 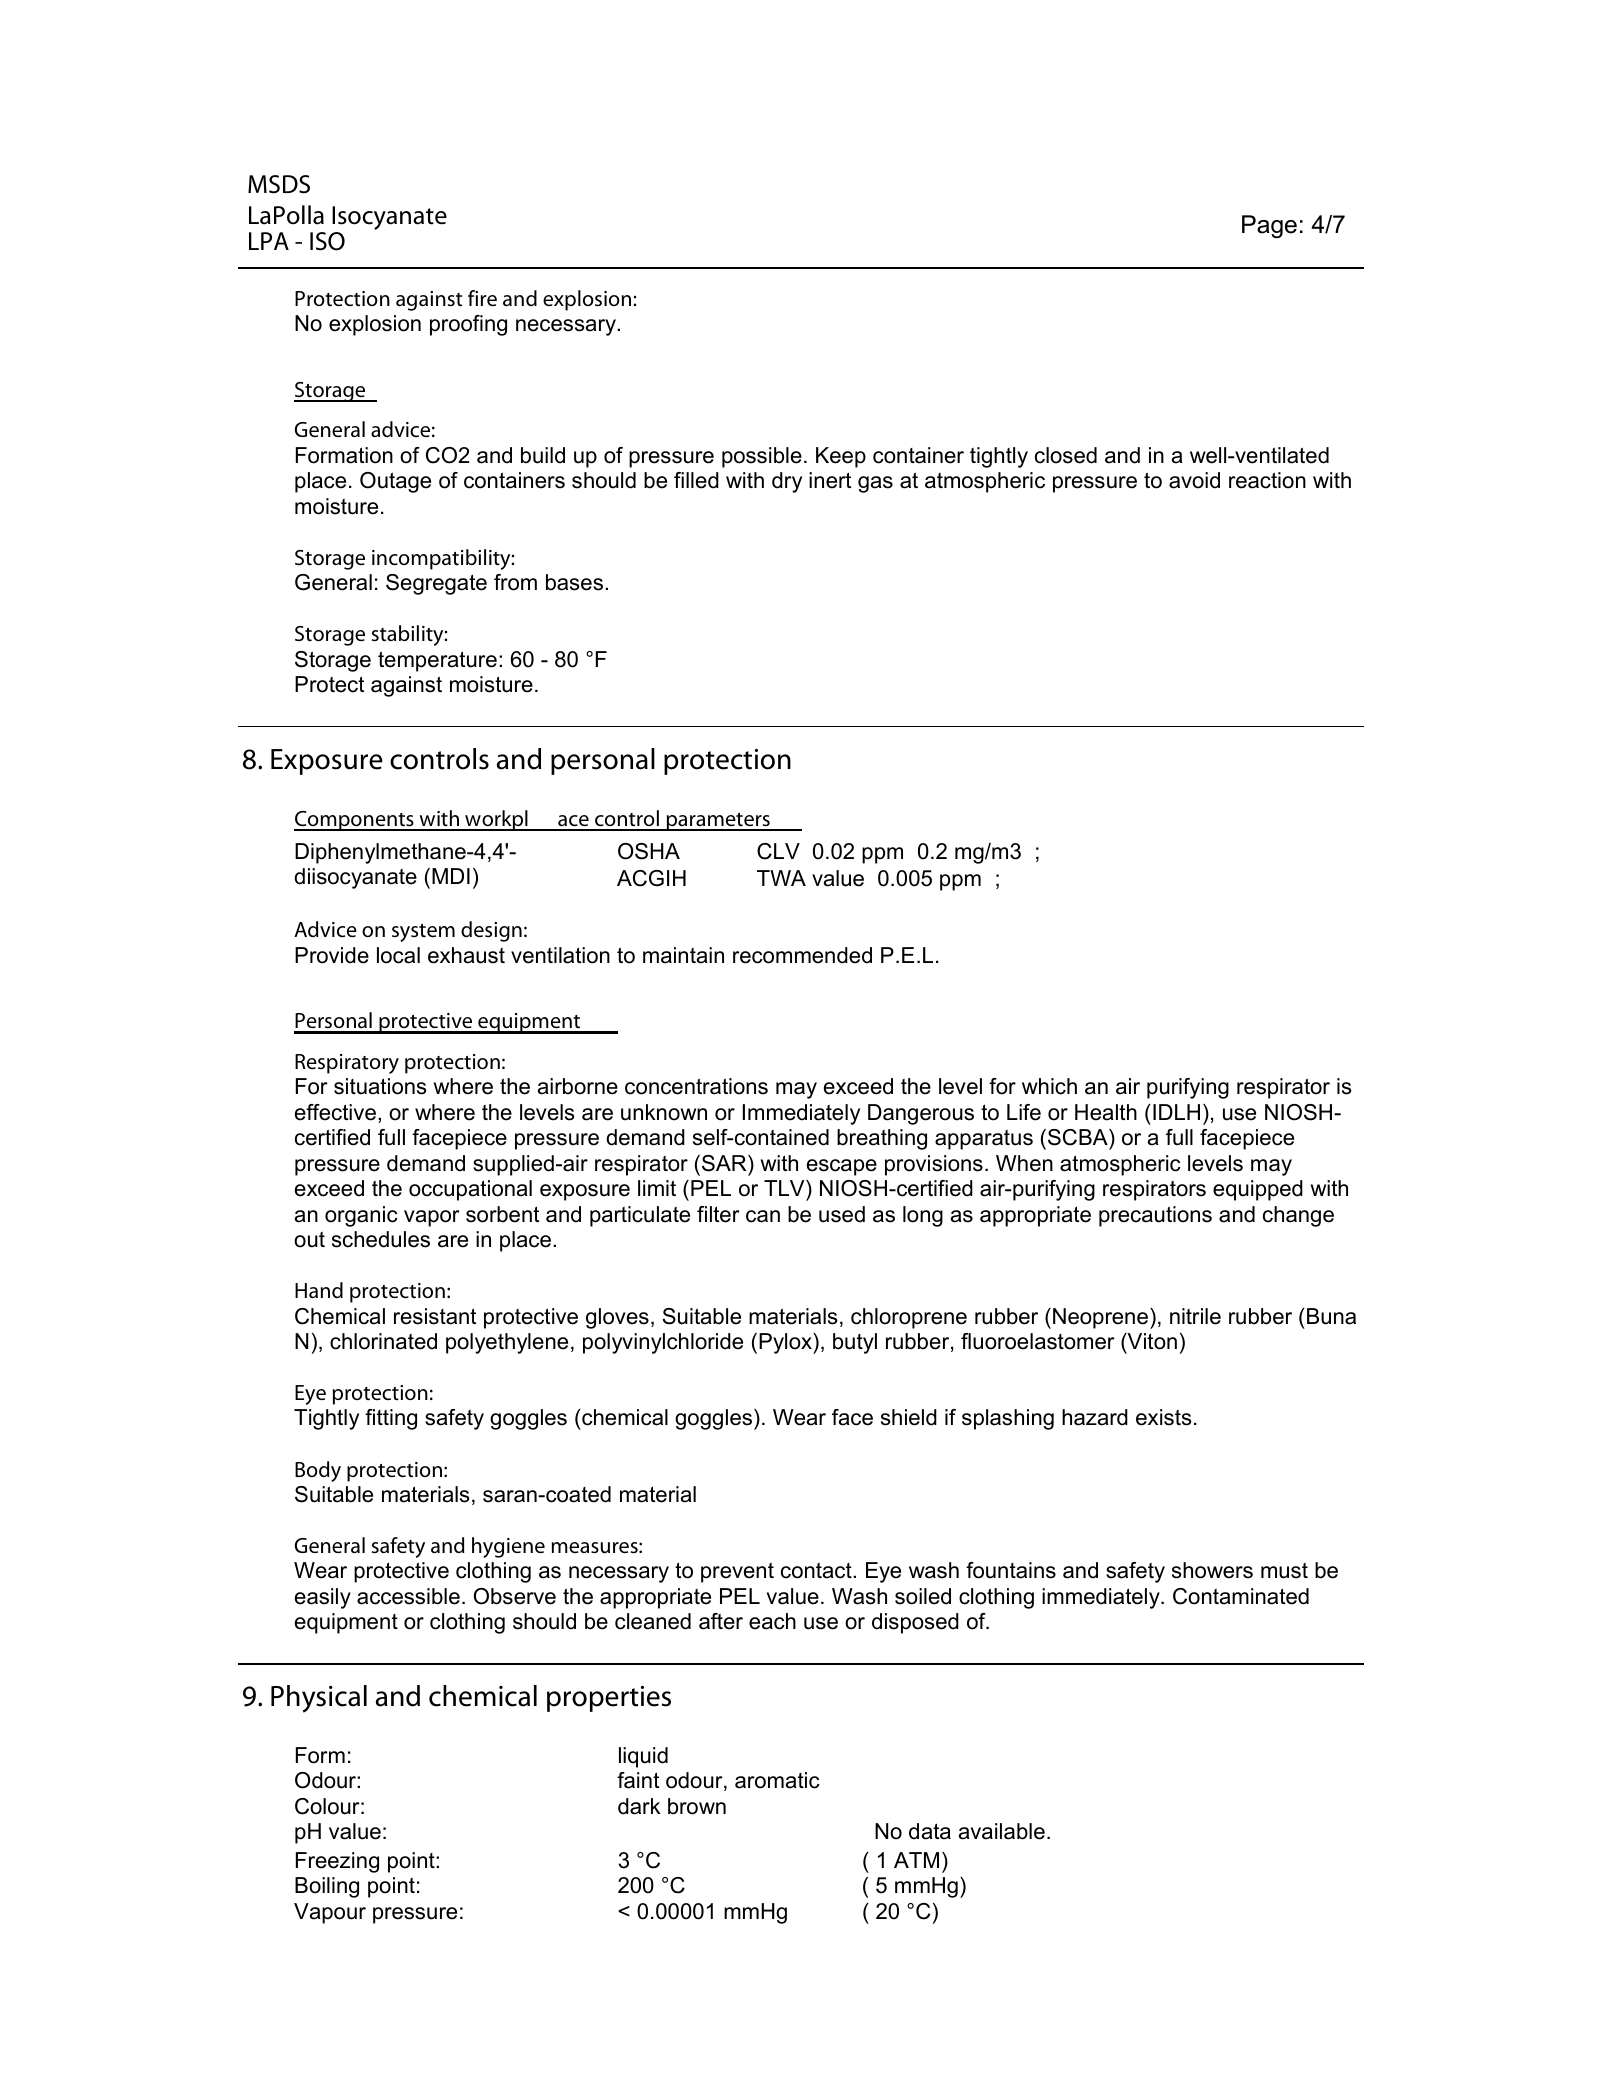 I want to click on Freezing, so click(x=337, y=1862).
